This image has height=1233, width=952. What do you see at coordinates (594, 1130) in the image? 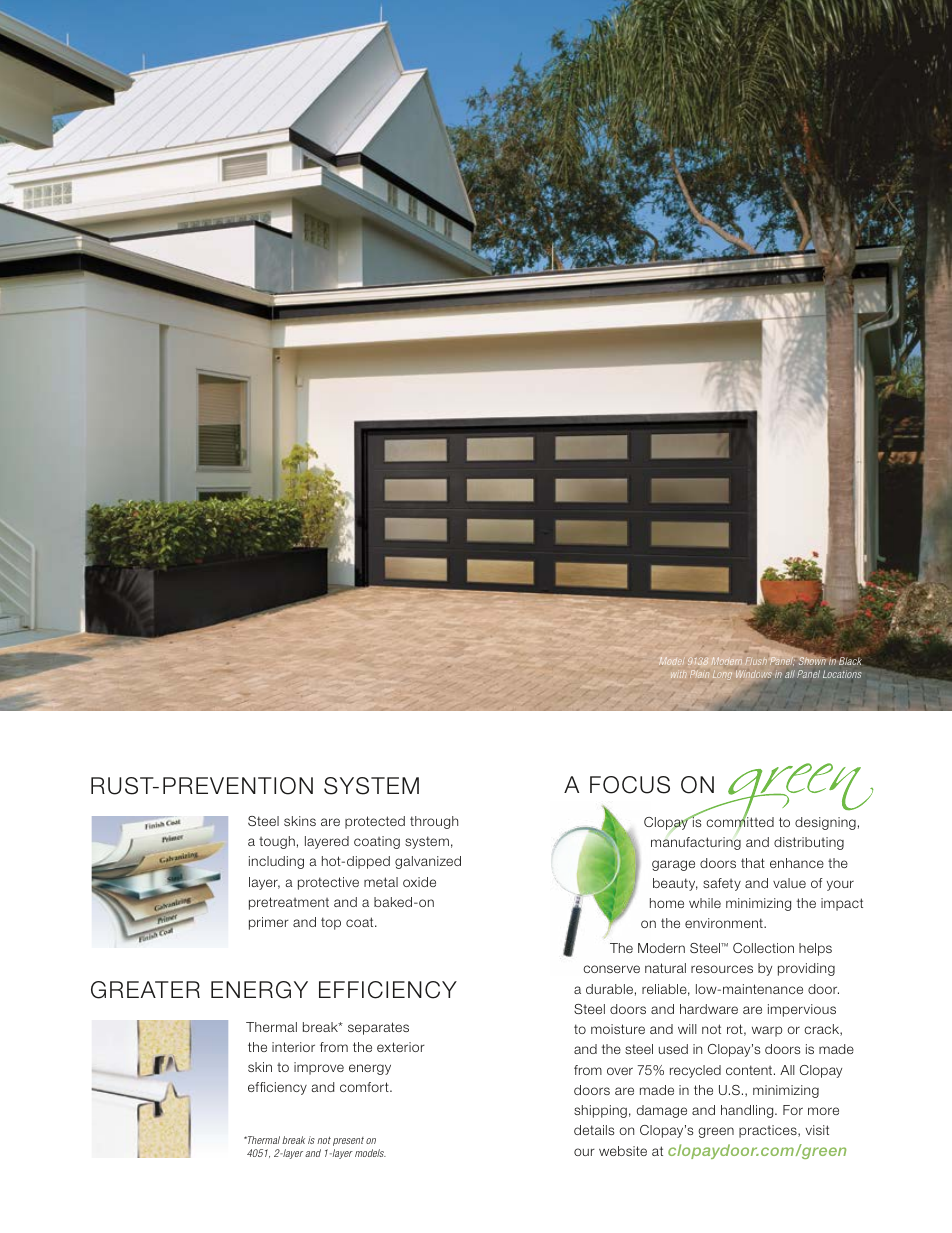
I see `details` at bounding box center [594, 1130].
